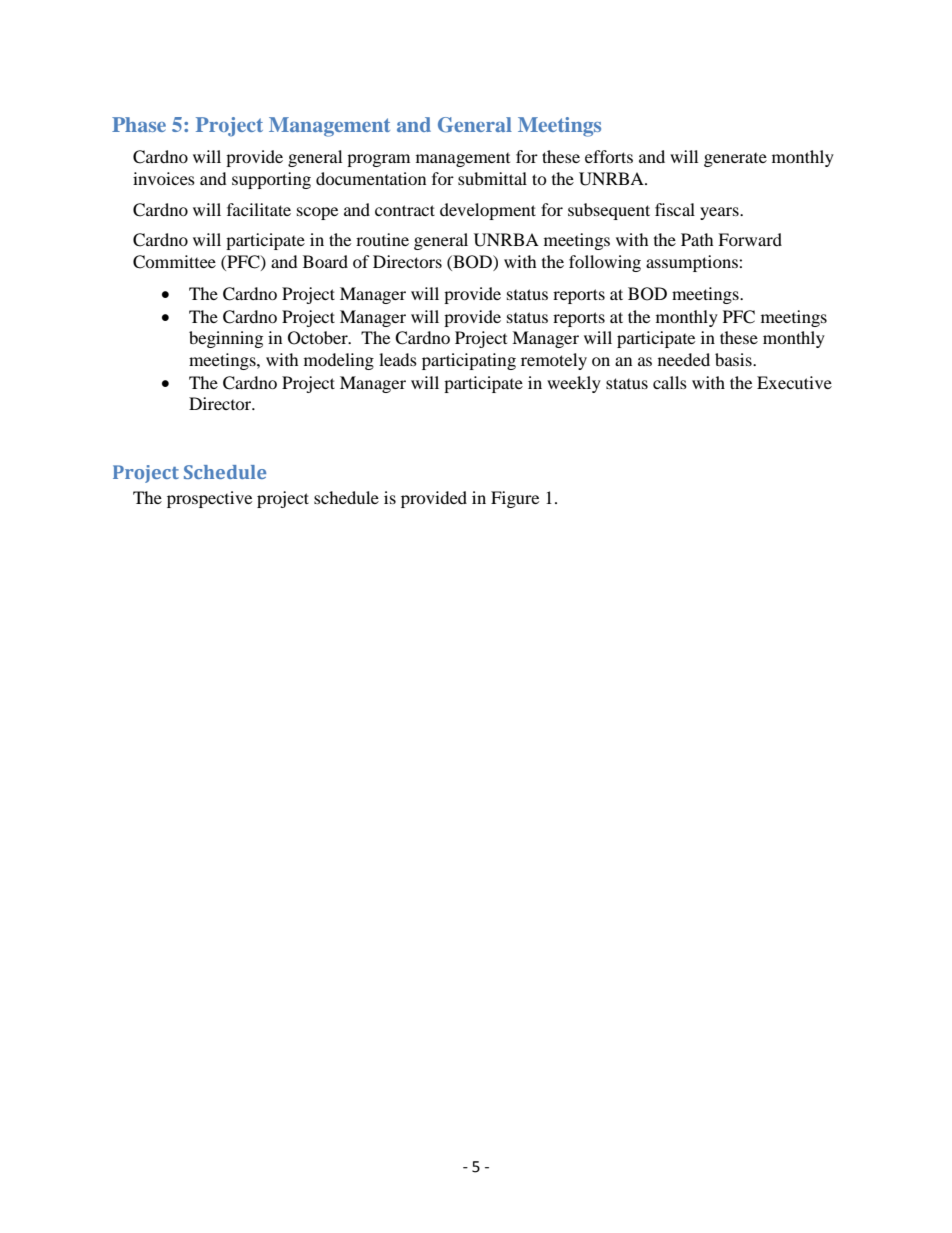 This document has height=1233, width=952. What do you see at coordinates (734, 359) in the document?
I see `basis` at bounding box center [734, 359].
